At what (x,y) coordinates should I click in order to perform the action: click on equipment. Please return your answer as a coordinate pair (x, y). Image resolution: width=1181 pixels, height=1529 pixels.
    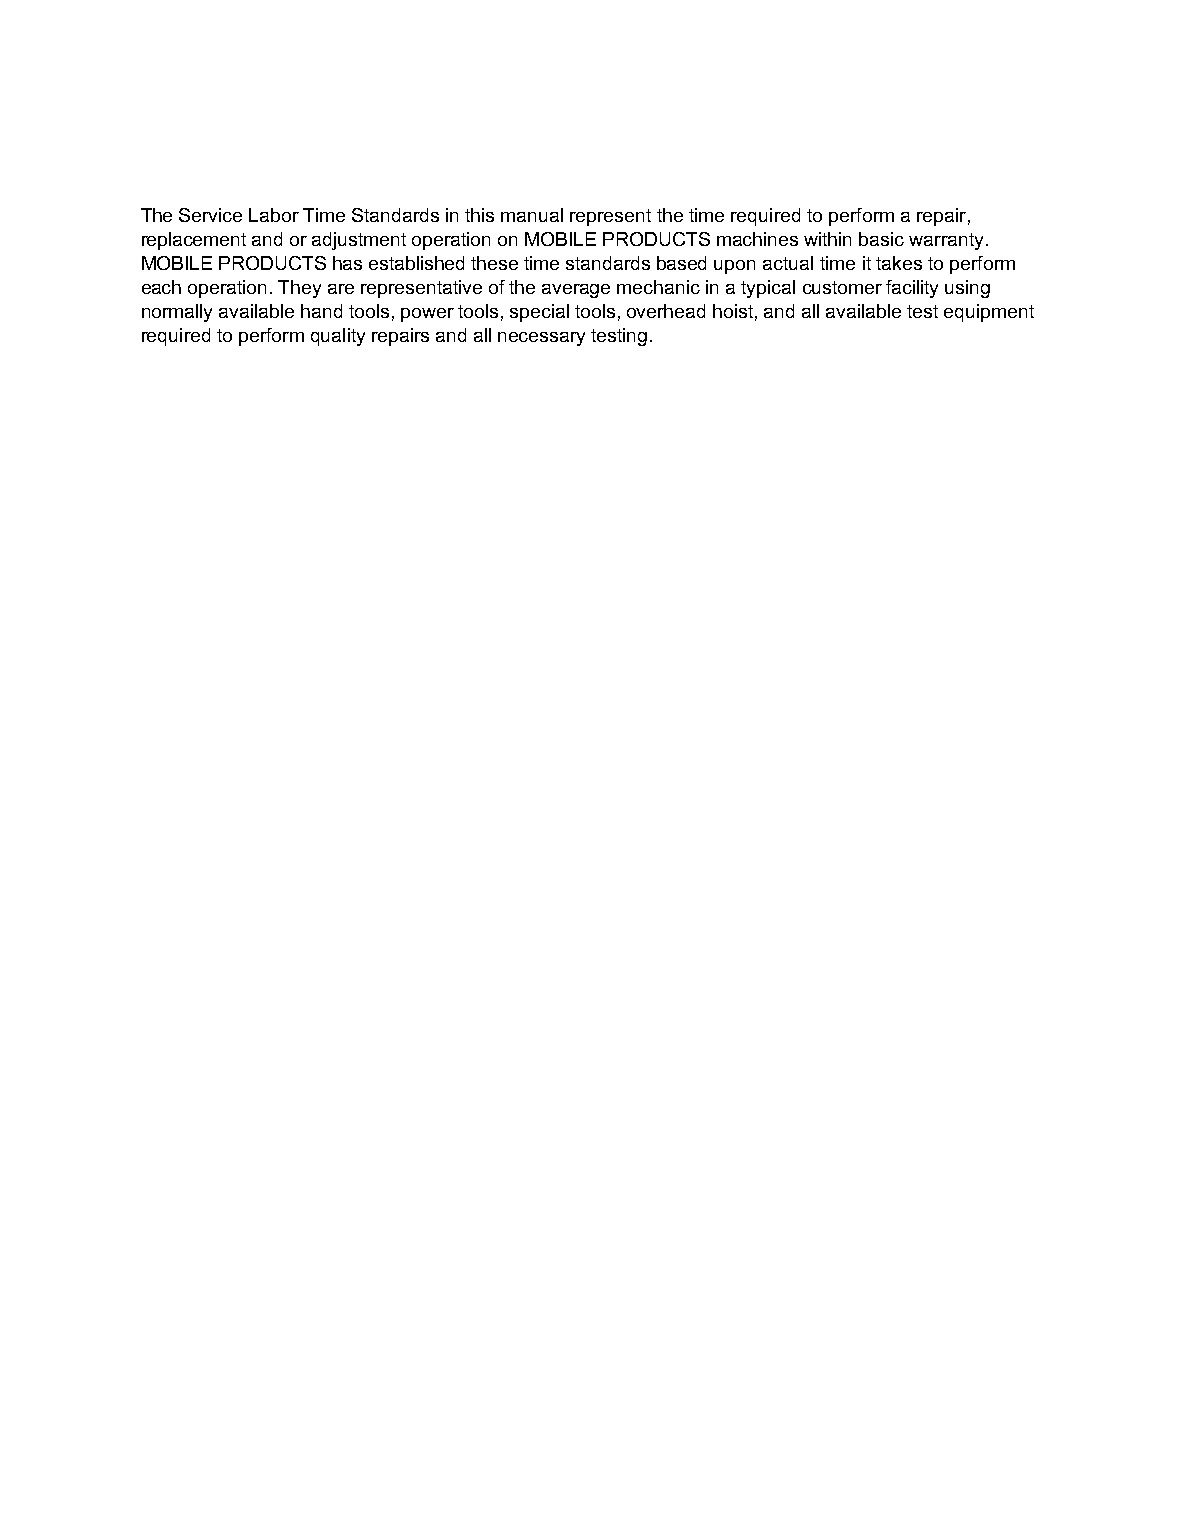
    Looking at the image, I should click on (989, 313).
